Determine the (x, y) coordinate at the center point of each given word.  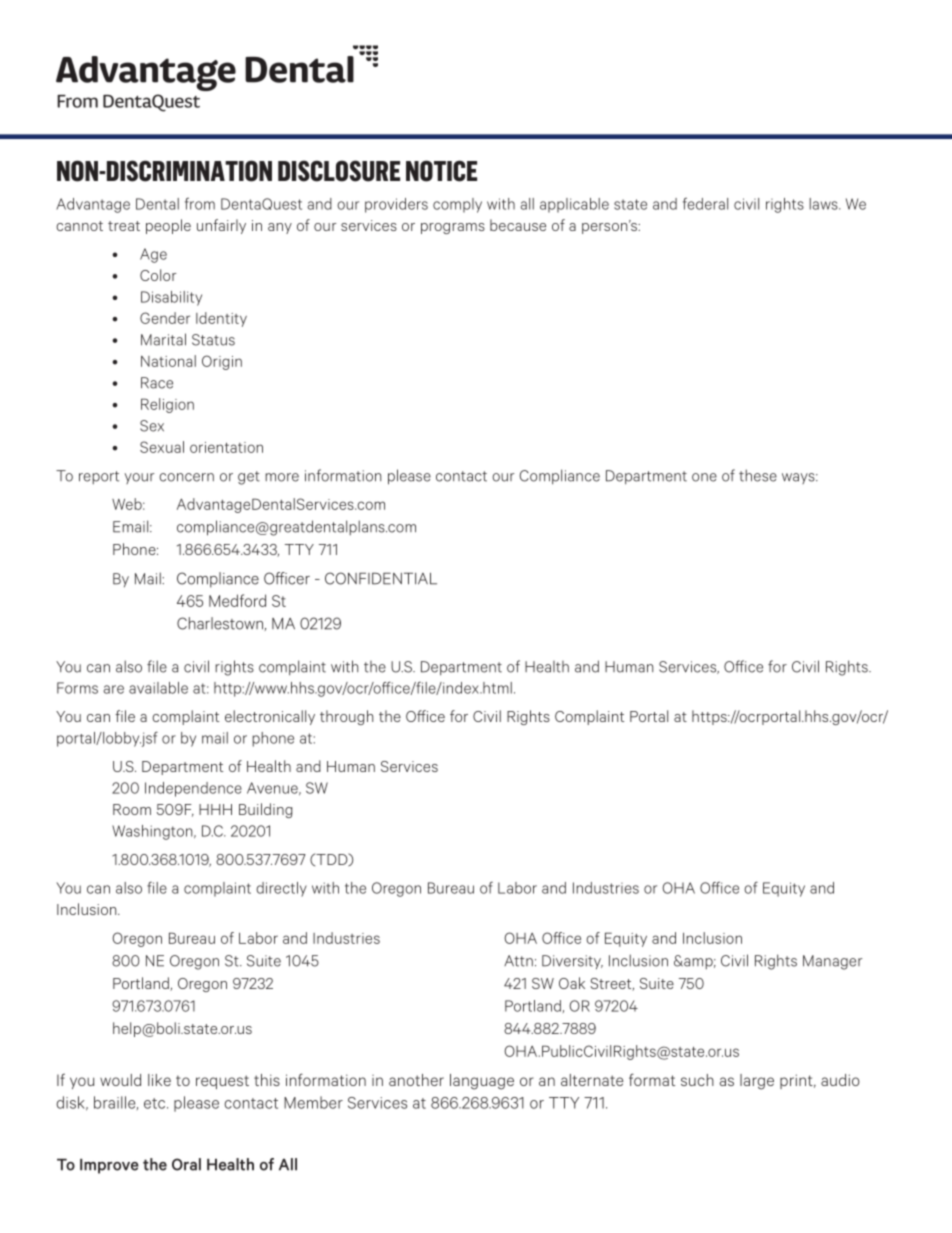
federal (705, 203)
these (758, 475)
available (158, 688)
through (346, 717)
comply (457, 205)
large (757, 1082)
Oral (186, 1164)
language (482, 1082)
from (200, 203)
